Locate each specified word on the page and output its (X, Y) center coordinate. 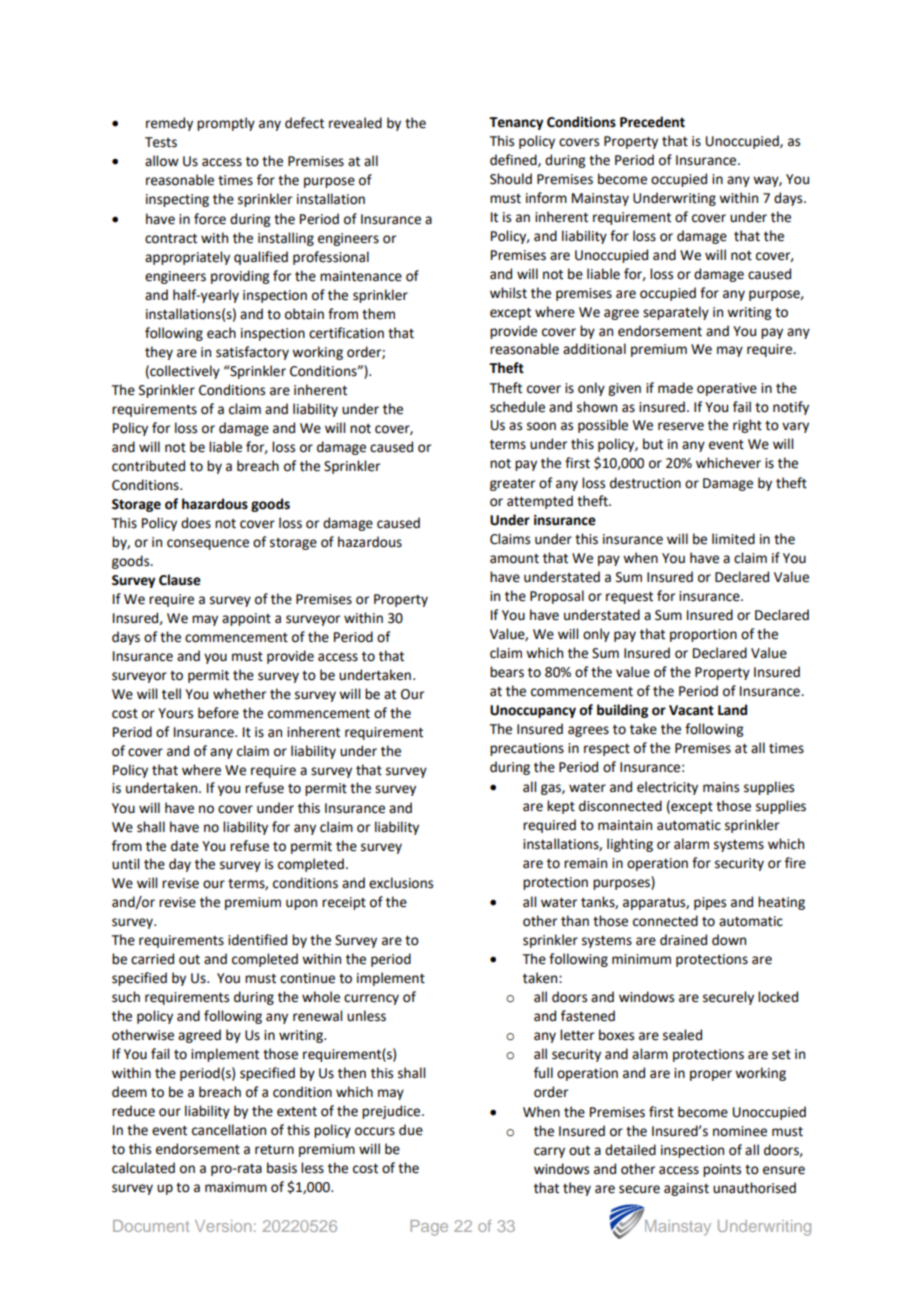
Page (429, 1228)
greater (512, 485)
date (185, 846)
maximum (236, 1187)
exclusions (401, 883)
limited (733, 539)
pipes (710, 903)
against (686, 1189)
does (196, 523)
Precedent (652, 122)
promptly (226, 124)
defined (514, 160)
